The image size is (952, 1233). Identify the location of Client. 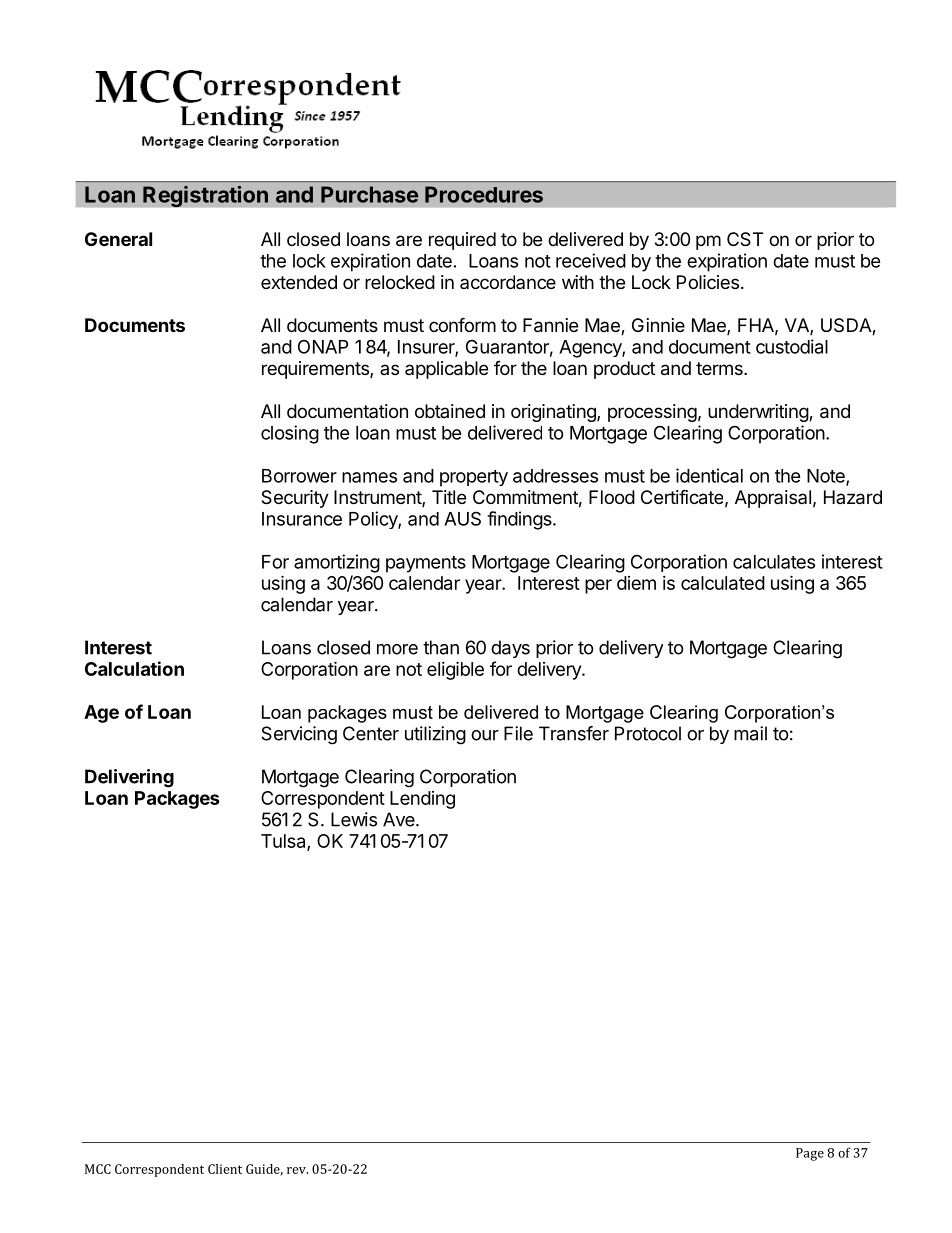
(225, 1169).
